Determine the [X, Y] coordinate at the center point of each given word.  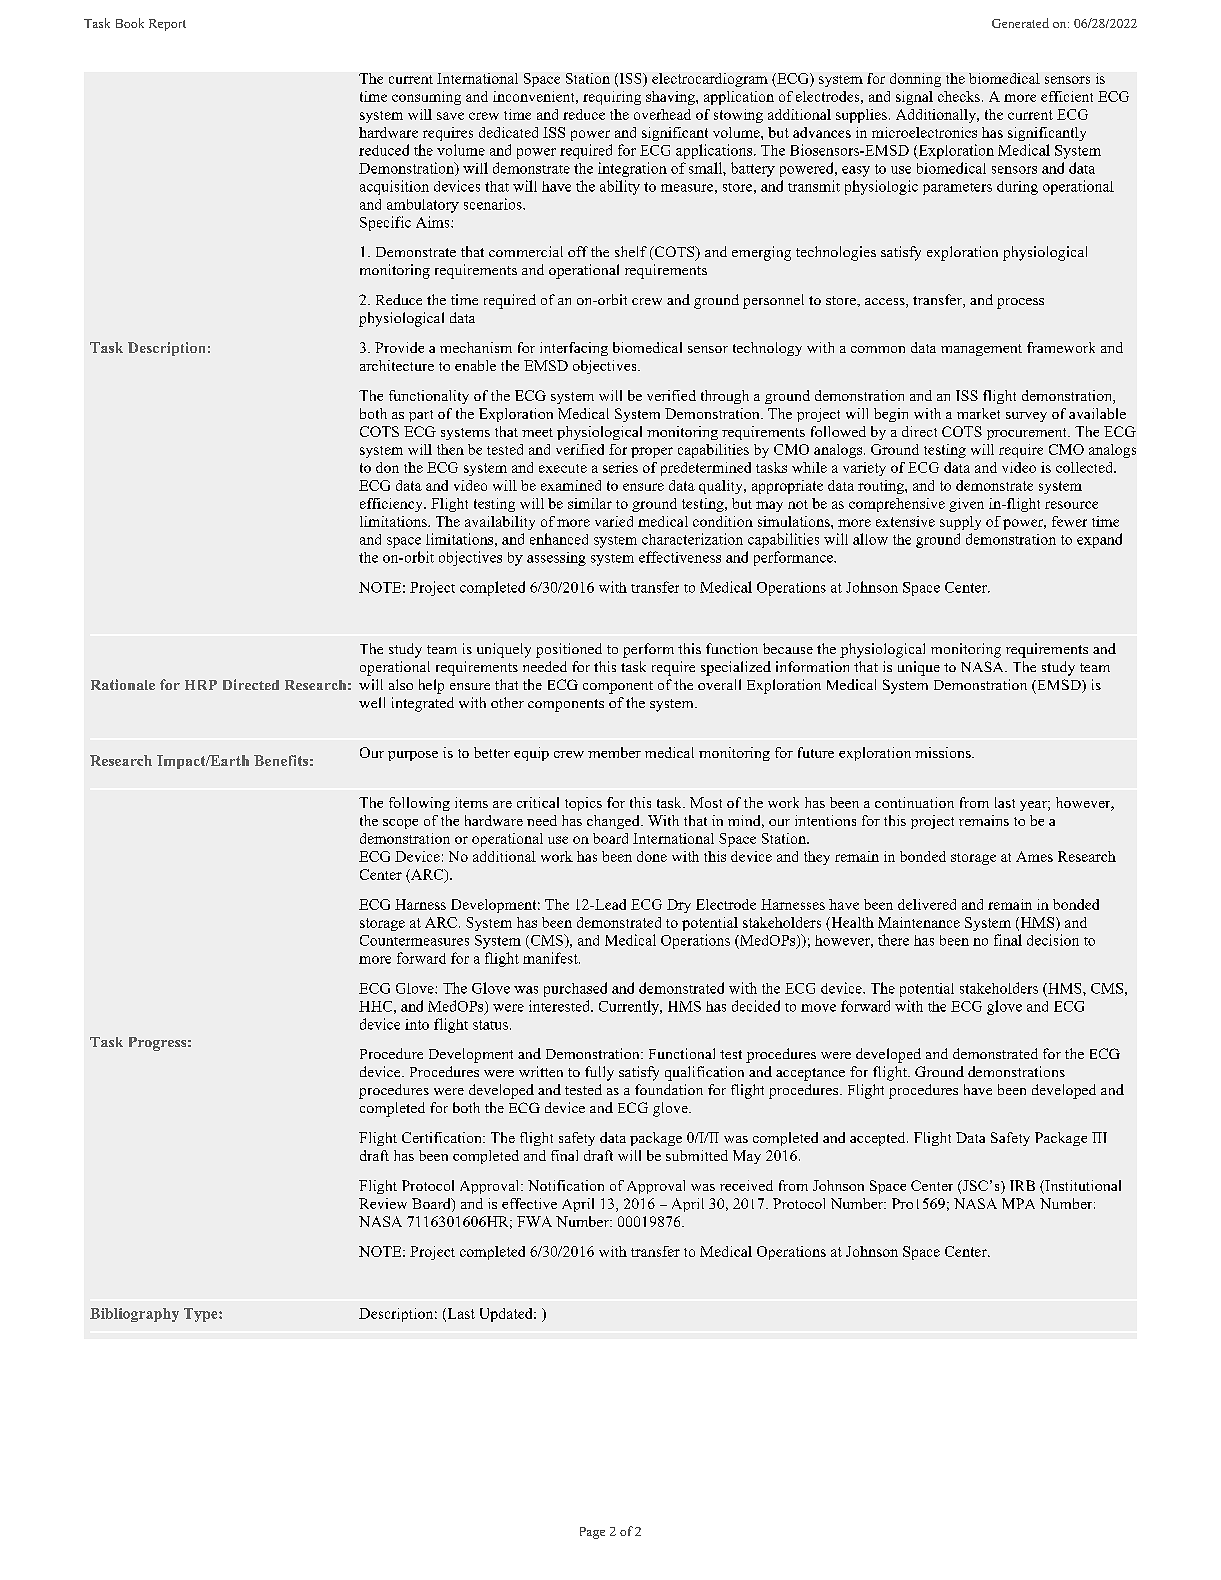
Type [202, 1315]
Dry [679, 906]
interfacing [574, 349]
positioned [569, 650]
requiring [612, 98]
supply [960, 523]
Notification [566, 1185]
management [981, 350]
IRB [1022, 1185]
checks [959, 96]
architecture [397, 365]
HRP [201, 685]
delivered [927, 904]
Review [383, 1203]
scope [400, 824]
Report [167, 25]
